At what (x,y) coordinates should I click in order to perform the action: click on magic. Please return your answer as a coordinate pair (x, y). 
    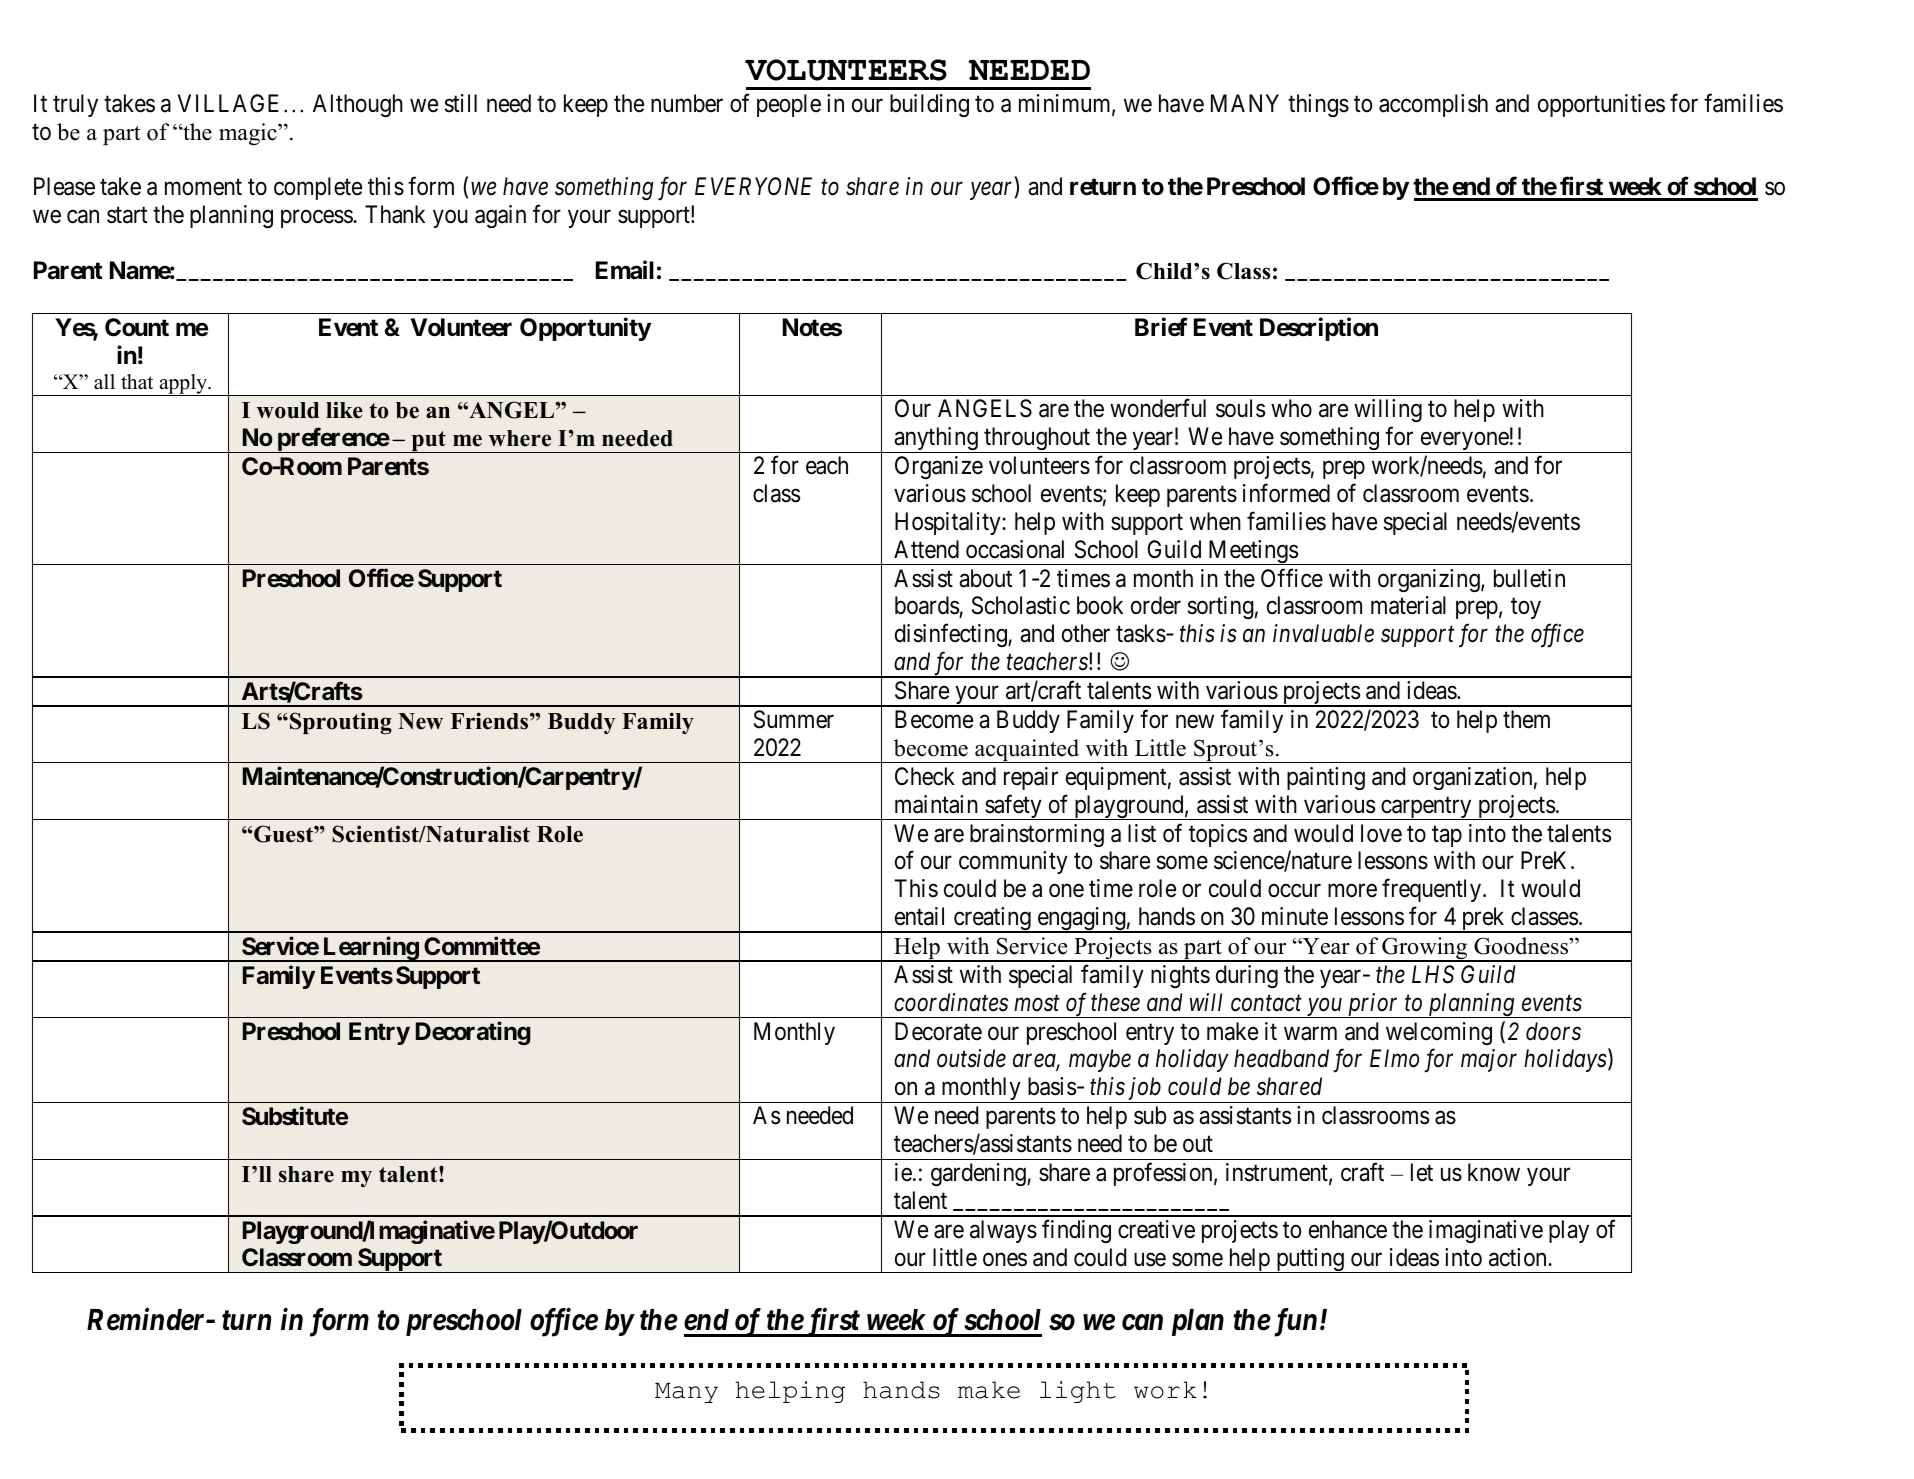
    Looking at the image, I should click on (249, 134).
